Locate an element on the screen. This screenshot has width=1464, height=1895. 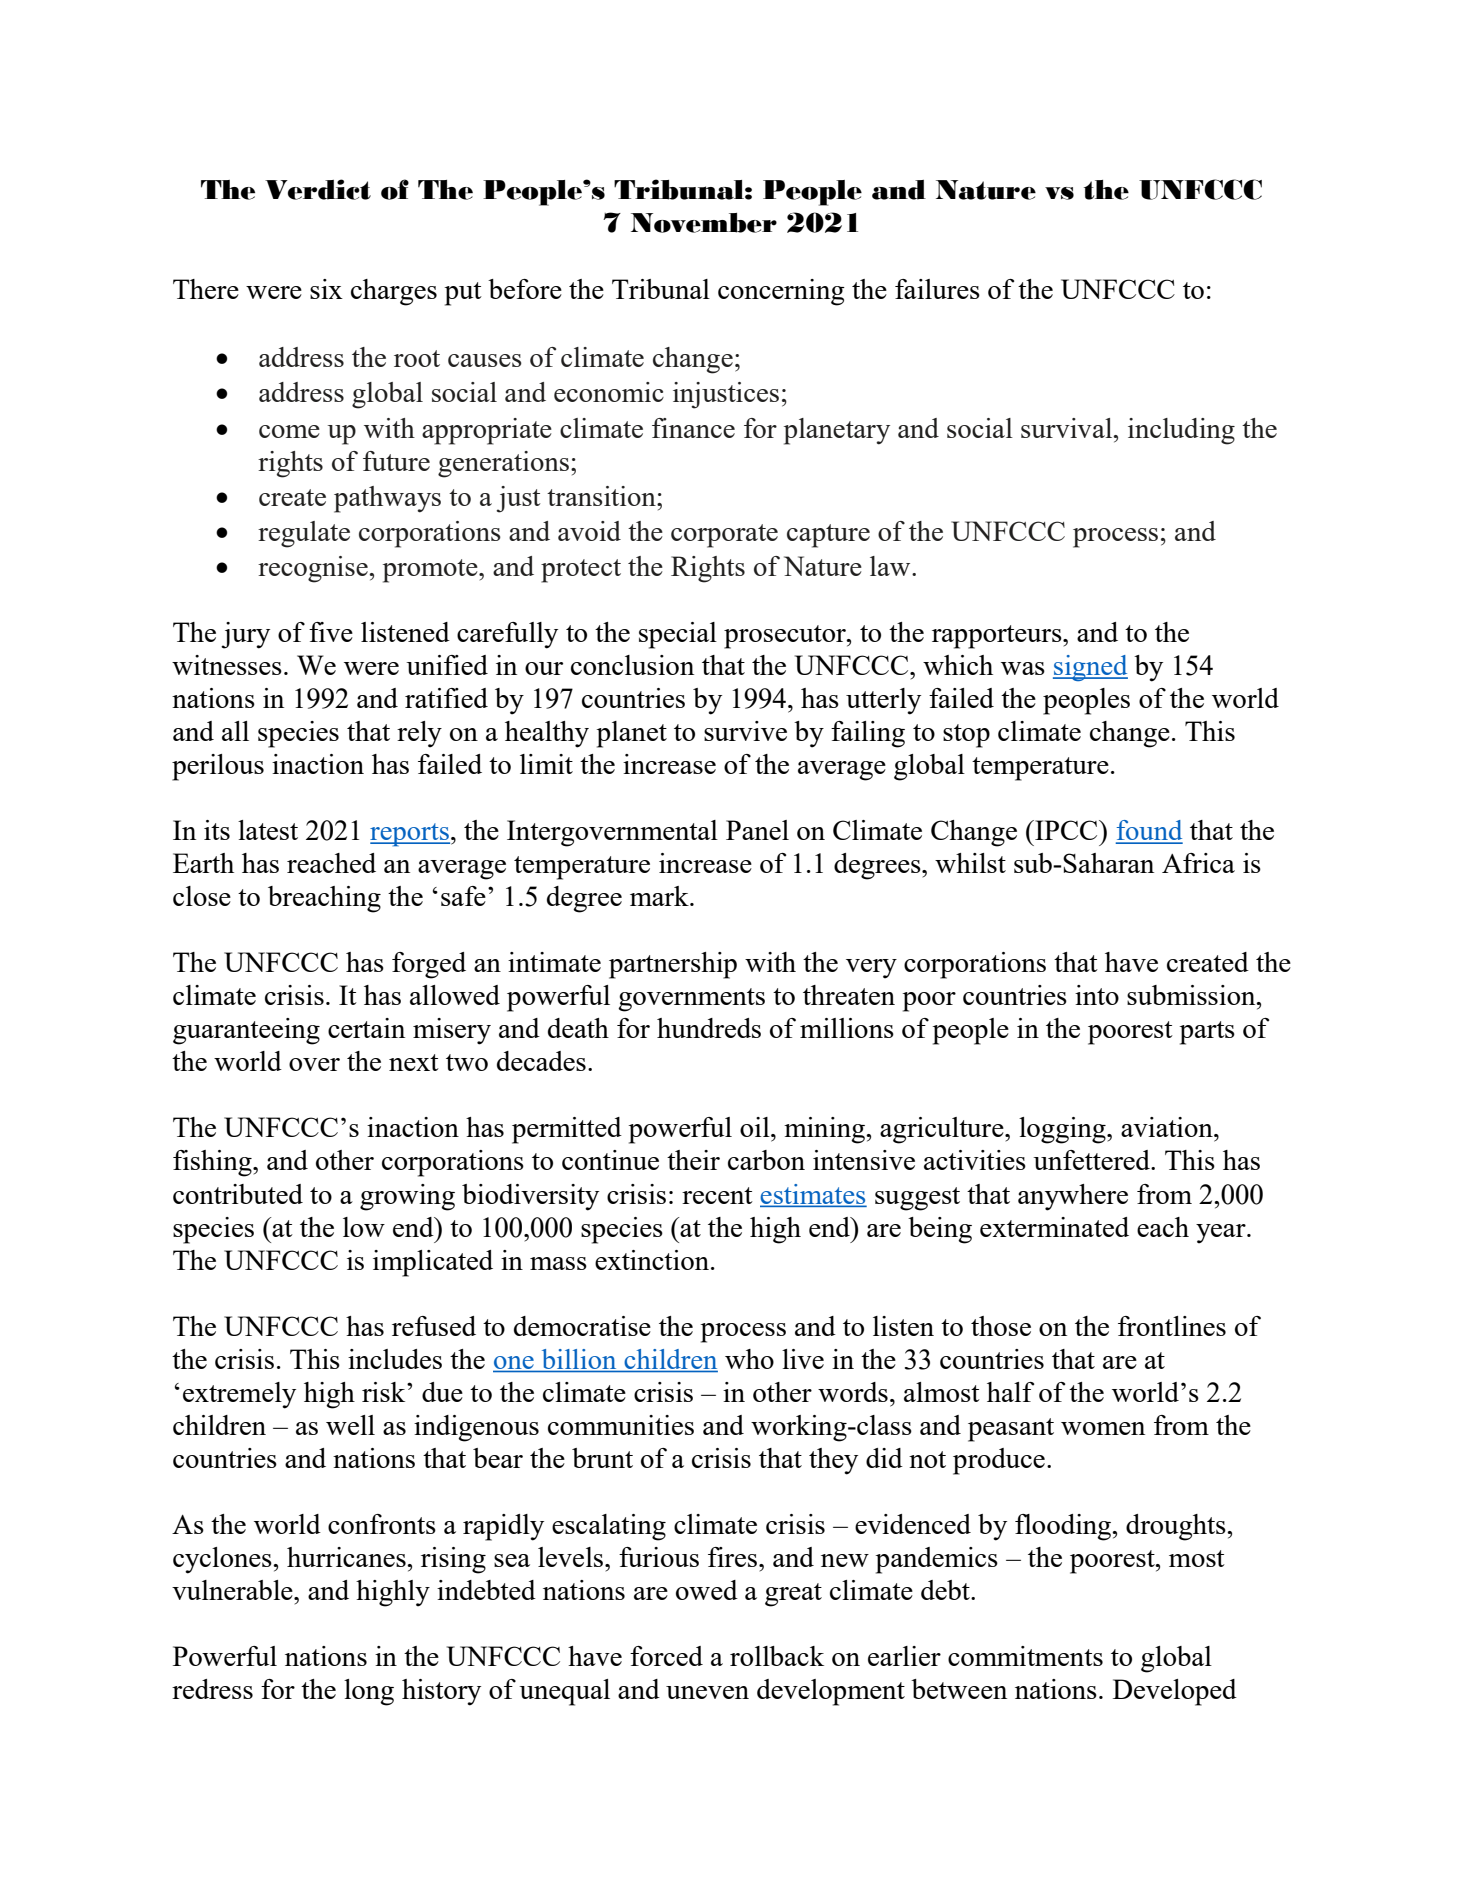
into is located at coordinates (1097, 995).
